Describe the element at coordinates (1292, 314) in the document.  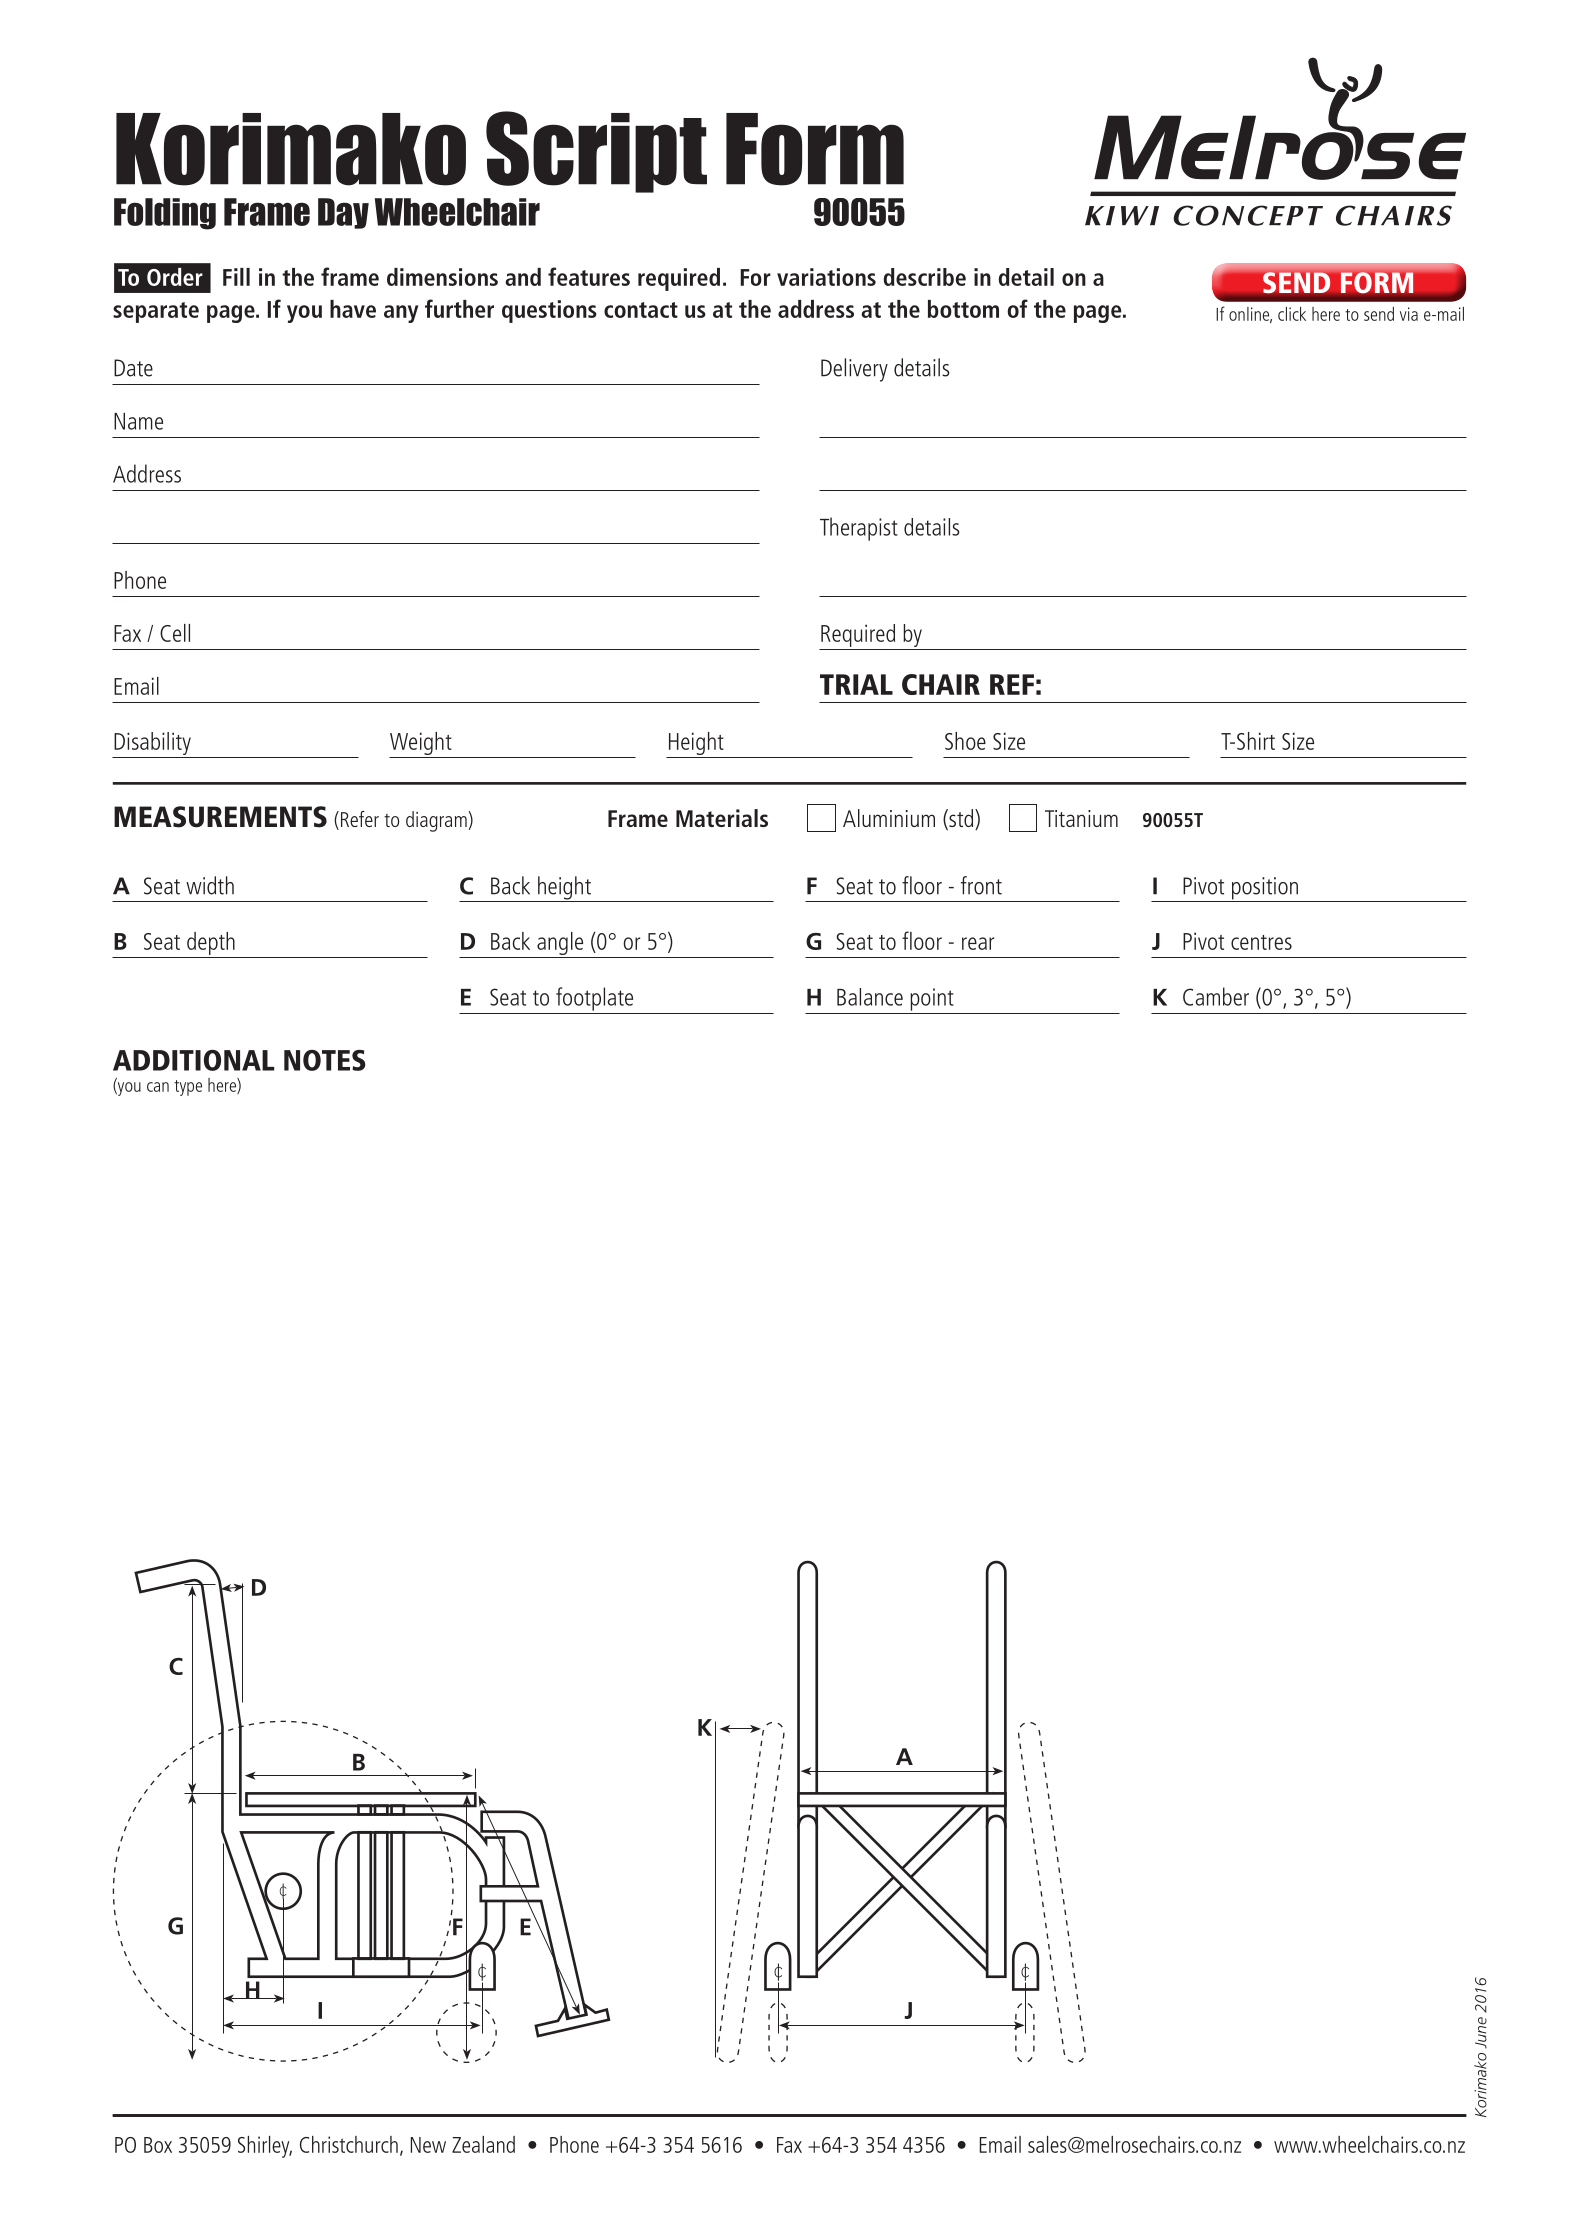
I see `click` at that location.
